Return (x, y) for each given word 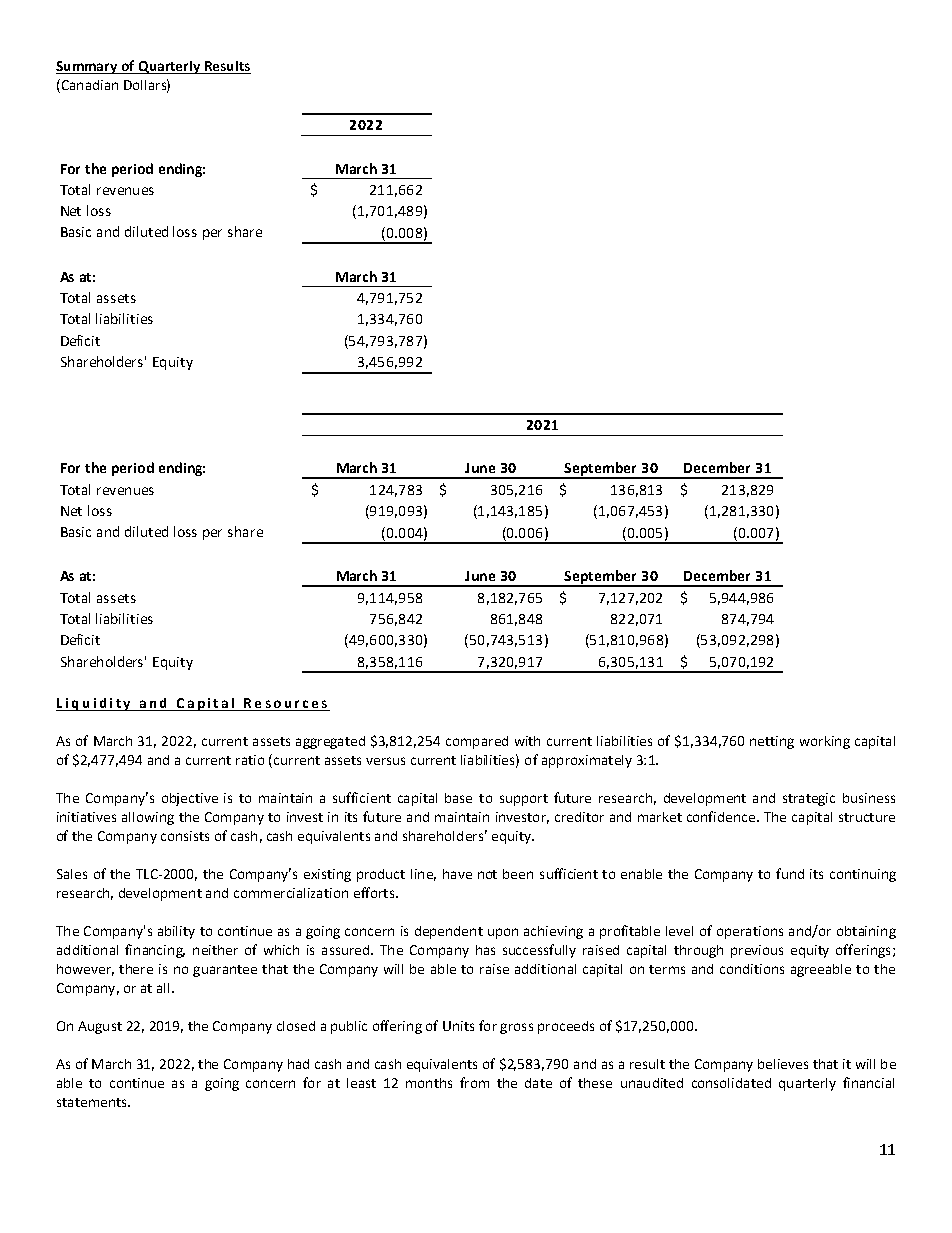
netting (772, 742)
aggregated (330, 742)
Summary (88, 67)
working (825, 742)
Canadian (88, 84)
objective (190, 799)
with (527, 741)
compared (477, 742)
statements (93, 1102)
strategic (809, 799)
